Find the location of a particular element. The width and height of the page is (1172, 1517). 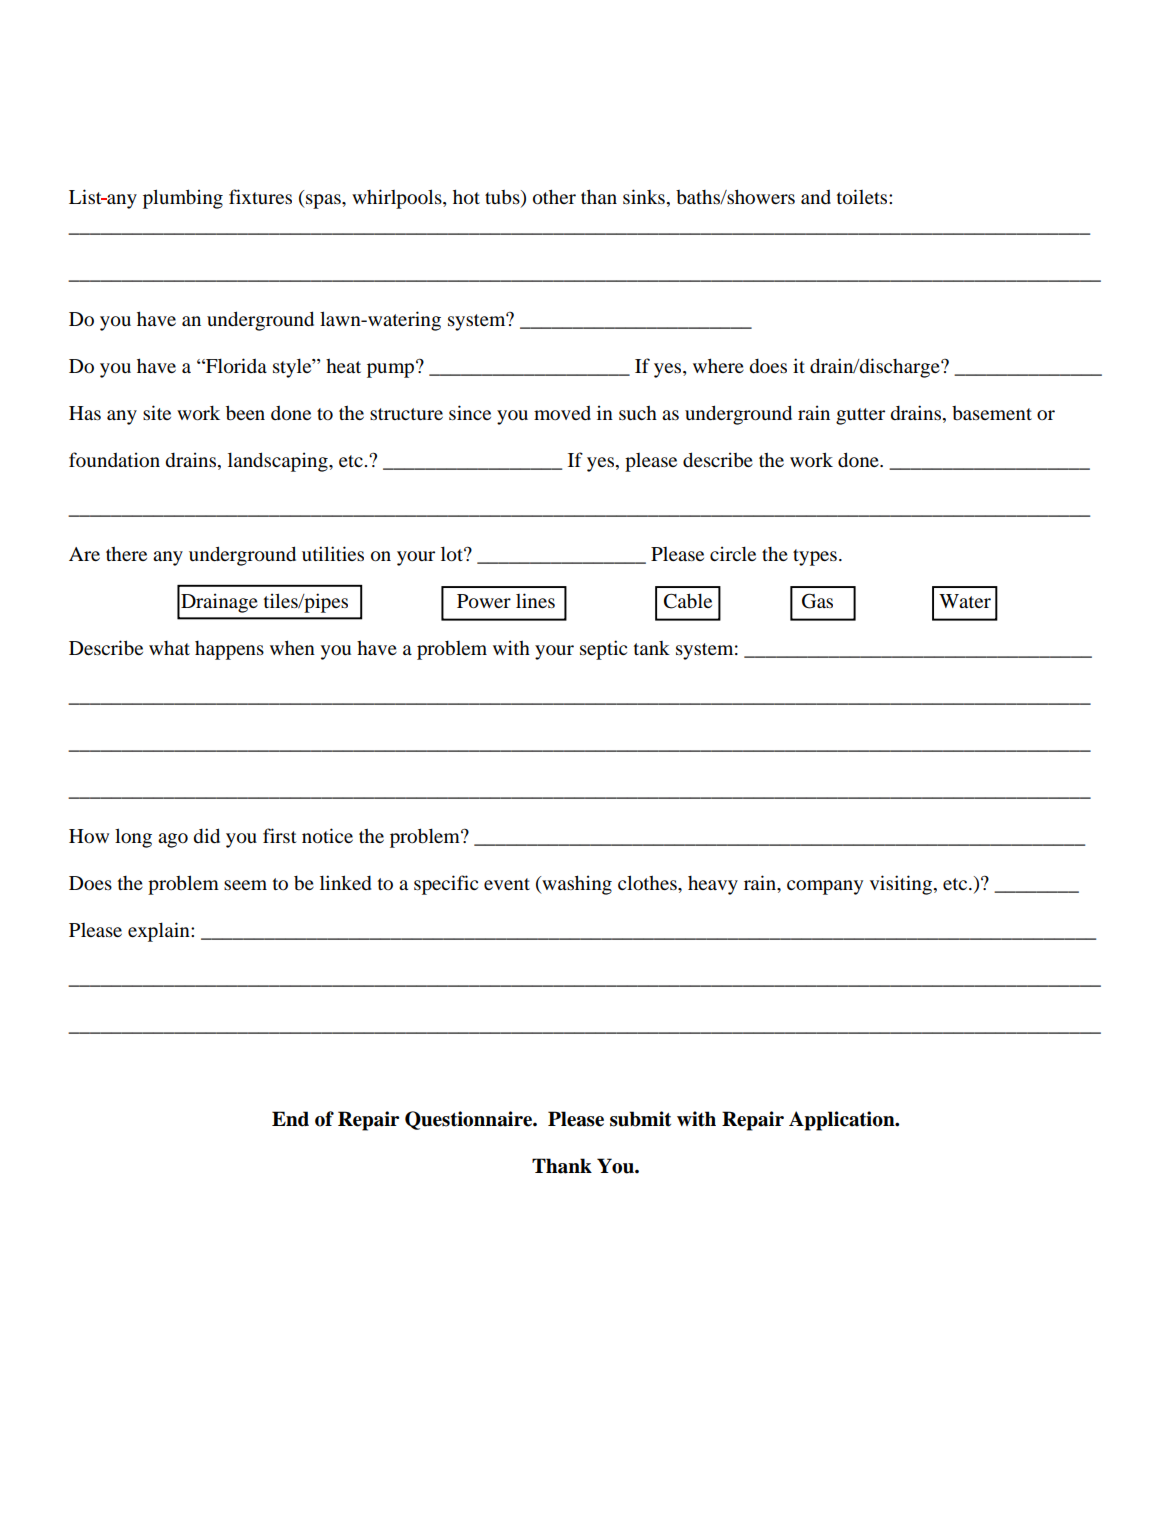

End is located at coordinates (290, 1119).
